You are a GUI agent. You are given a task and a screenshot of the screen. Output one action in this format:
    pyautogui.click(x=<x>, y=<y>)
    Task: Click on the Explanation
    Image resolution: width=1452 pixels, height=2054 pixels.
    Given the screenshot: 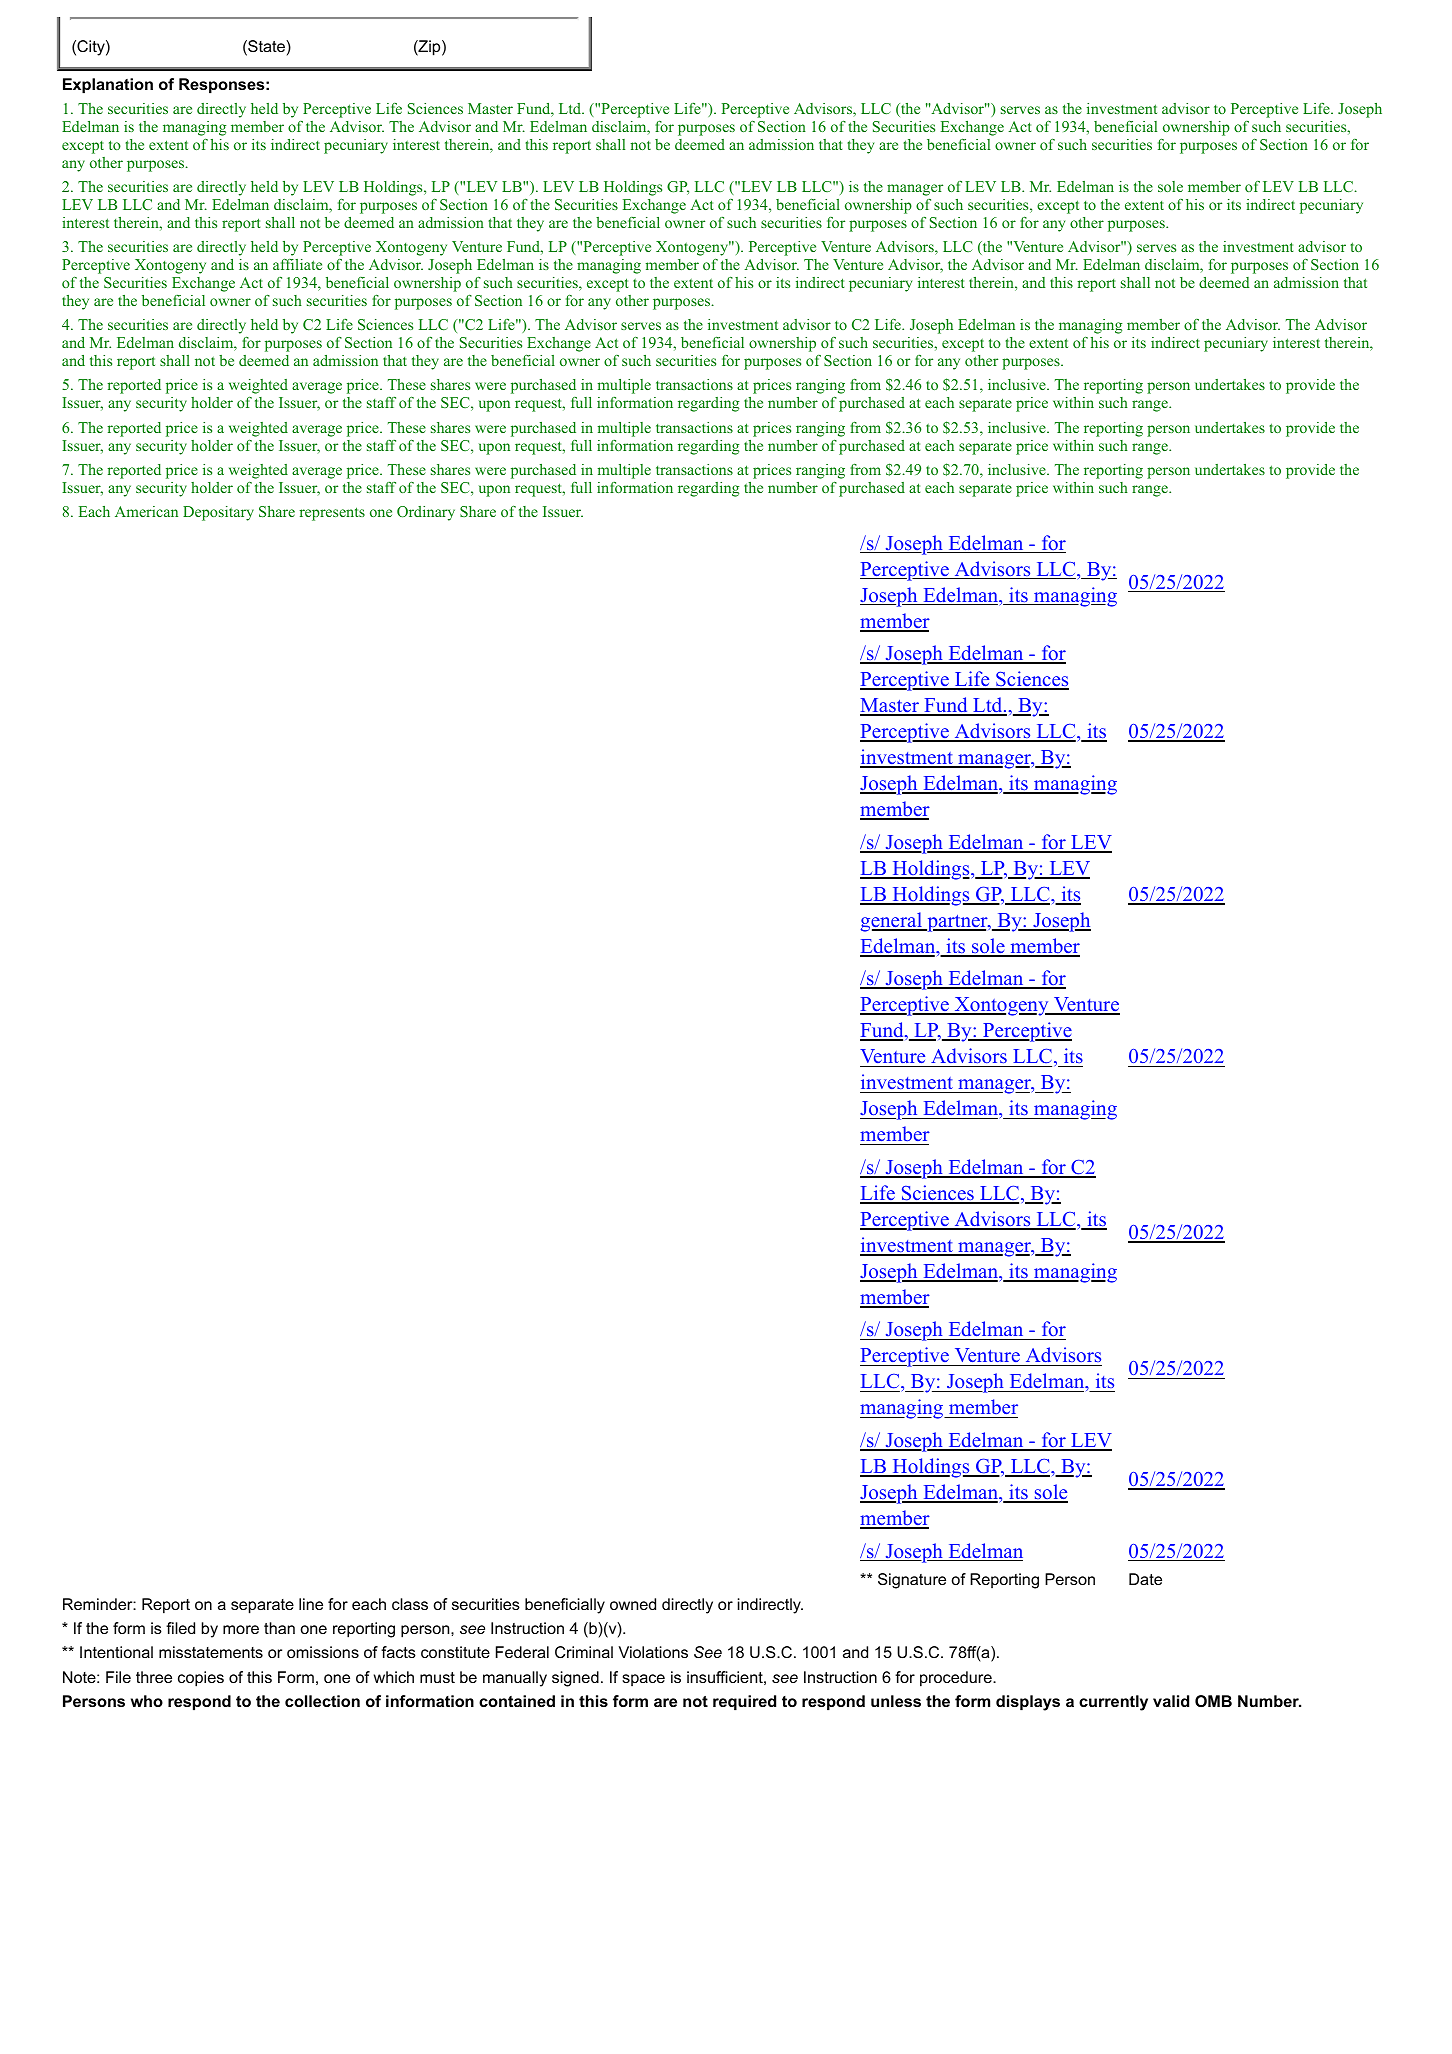 What is the action you would take?
    pyautogui.click(x=108, y=86)
